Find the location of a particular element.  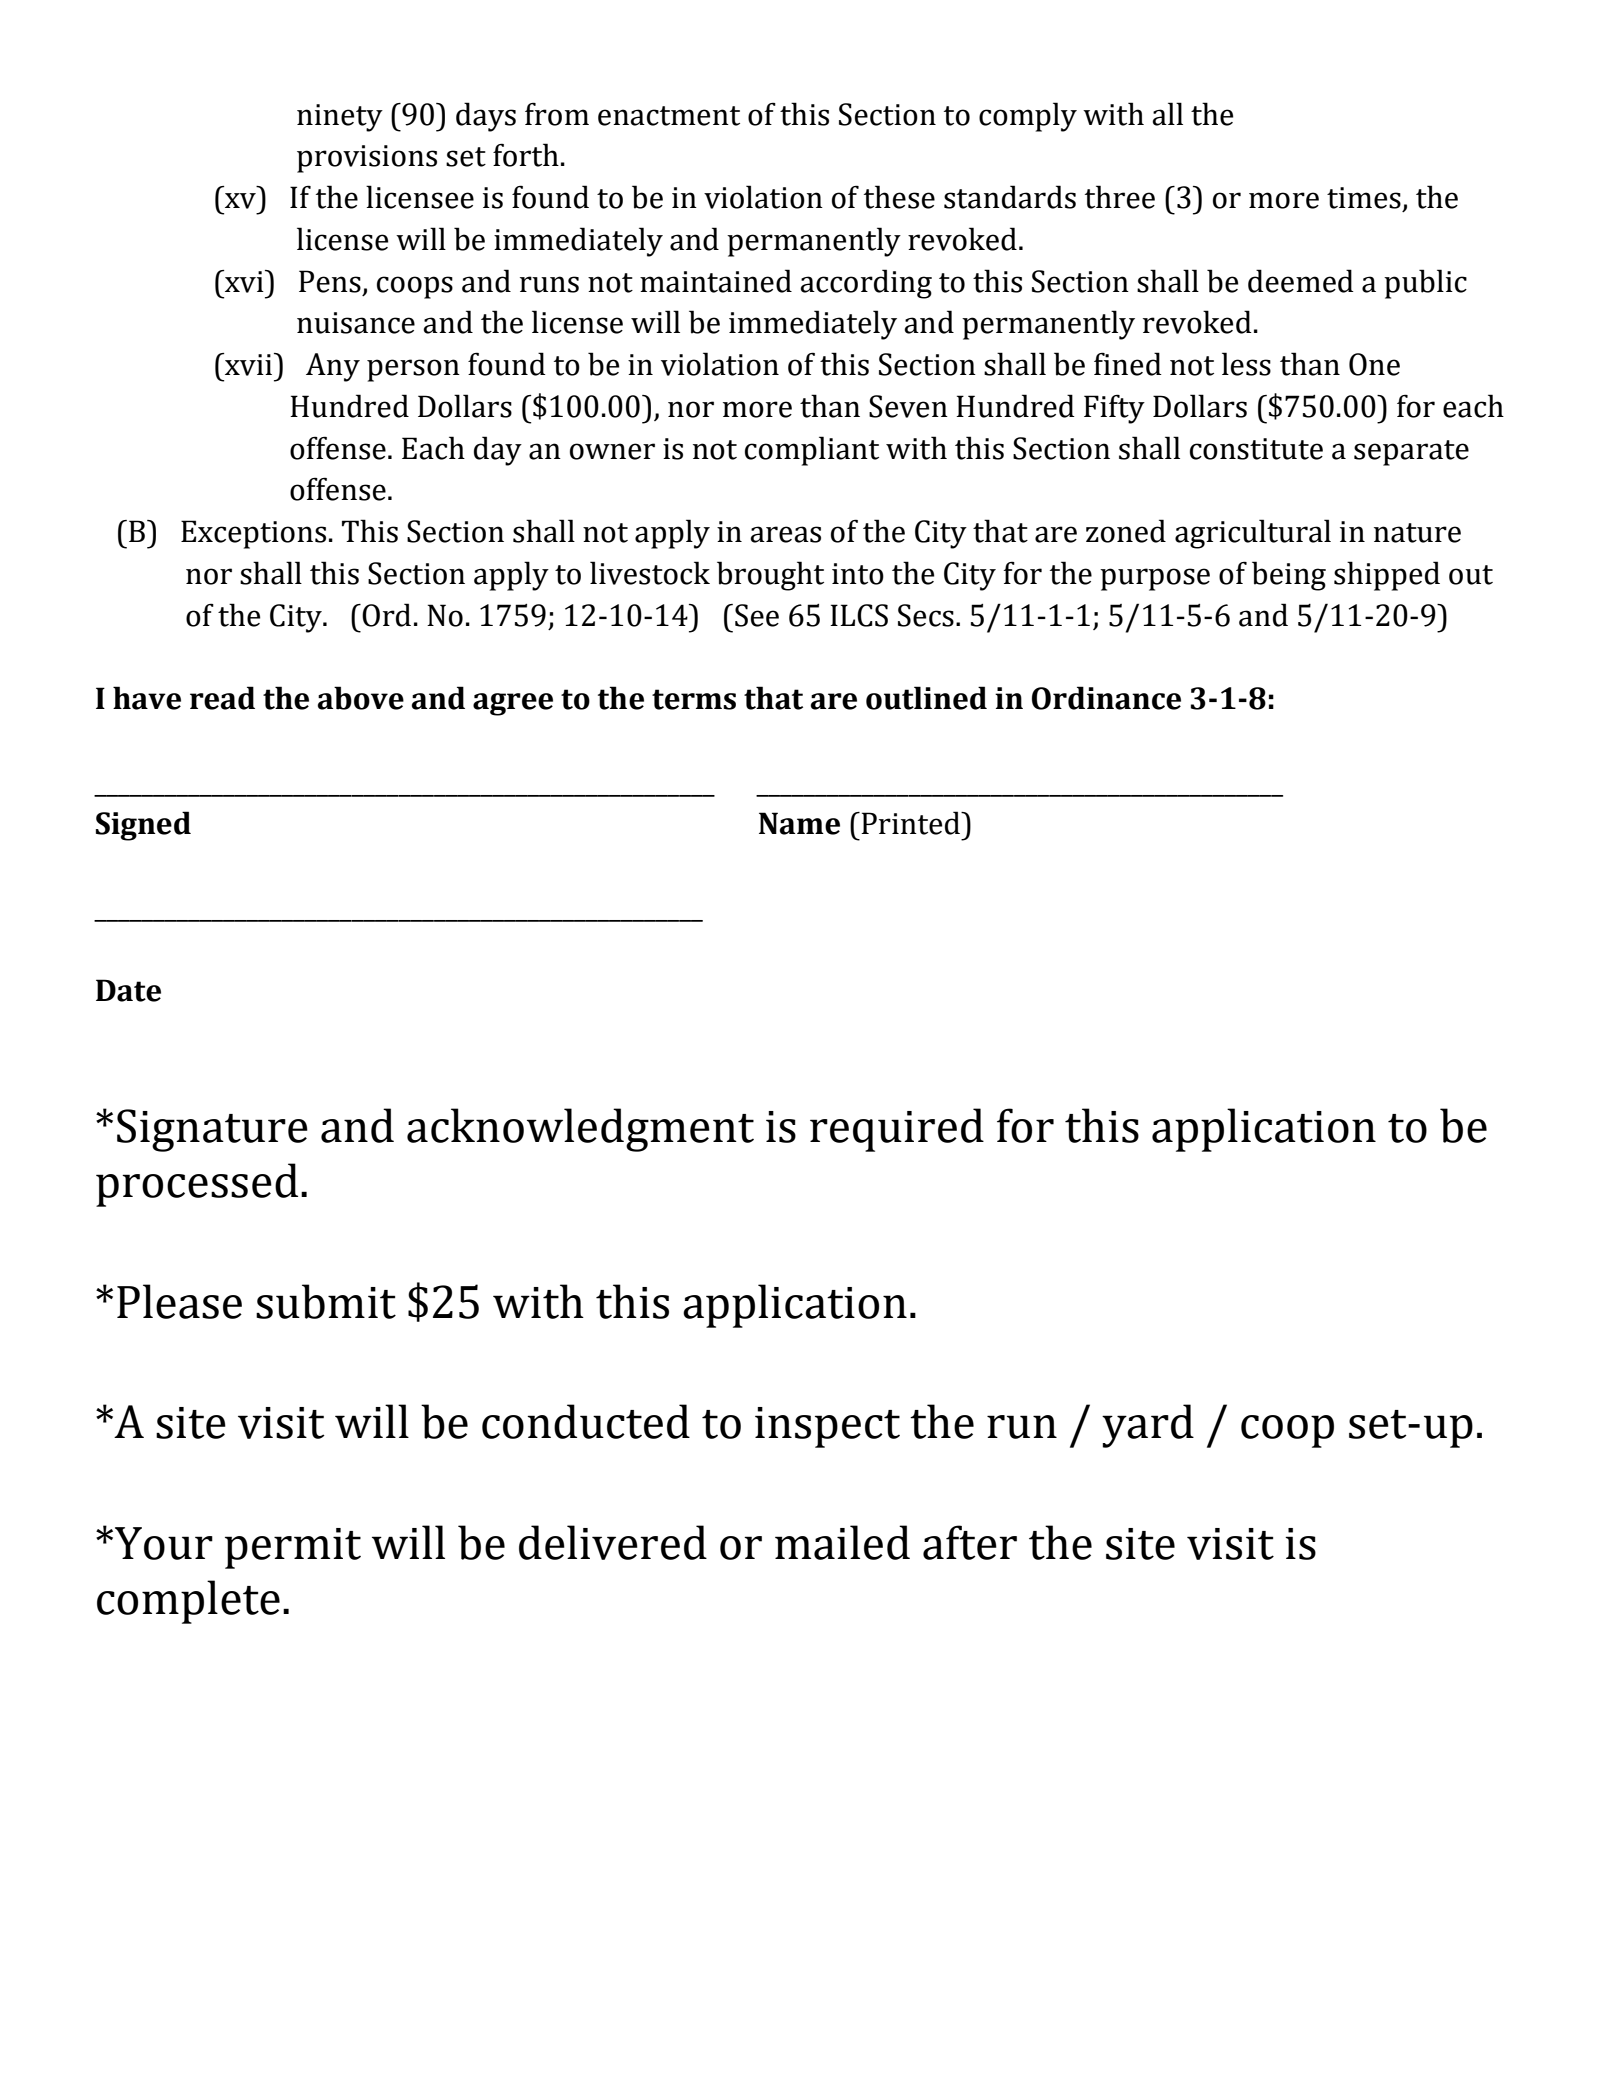

ILCS is located at coordinates (859, 615).
